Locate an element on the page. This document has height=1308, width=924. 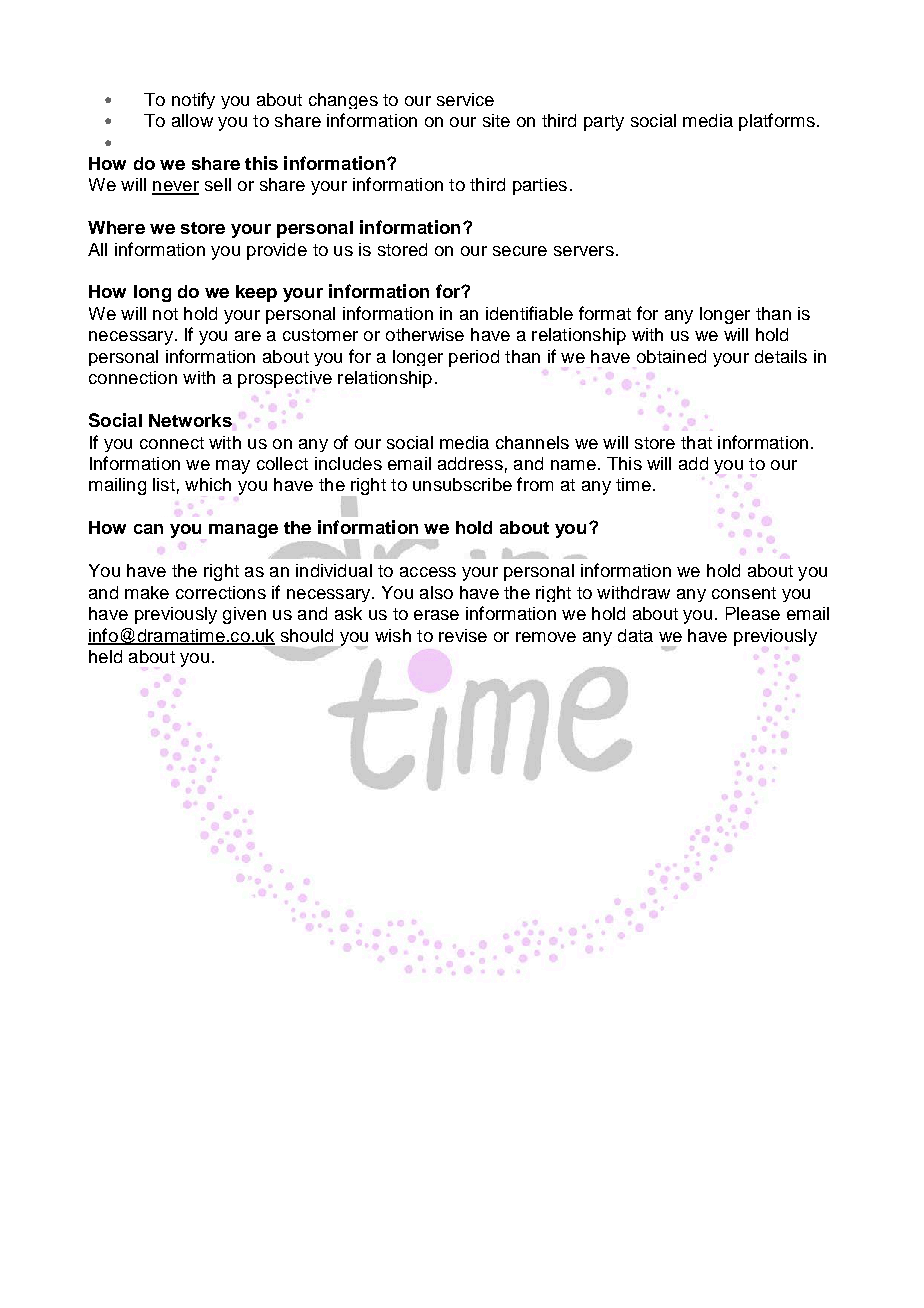
keep is located at coordinates (256, 293).
